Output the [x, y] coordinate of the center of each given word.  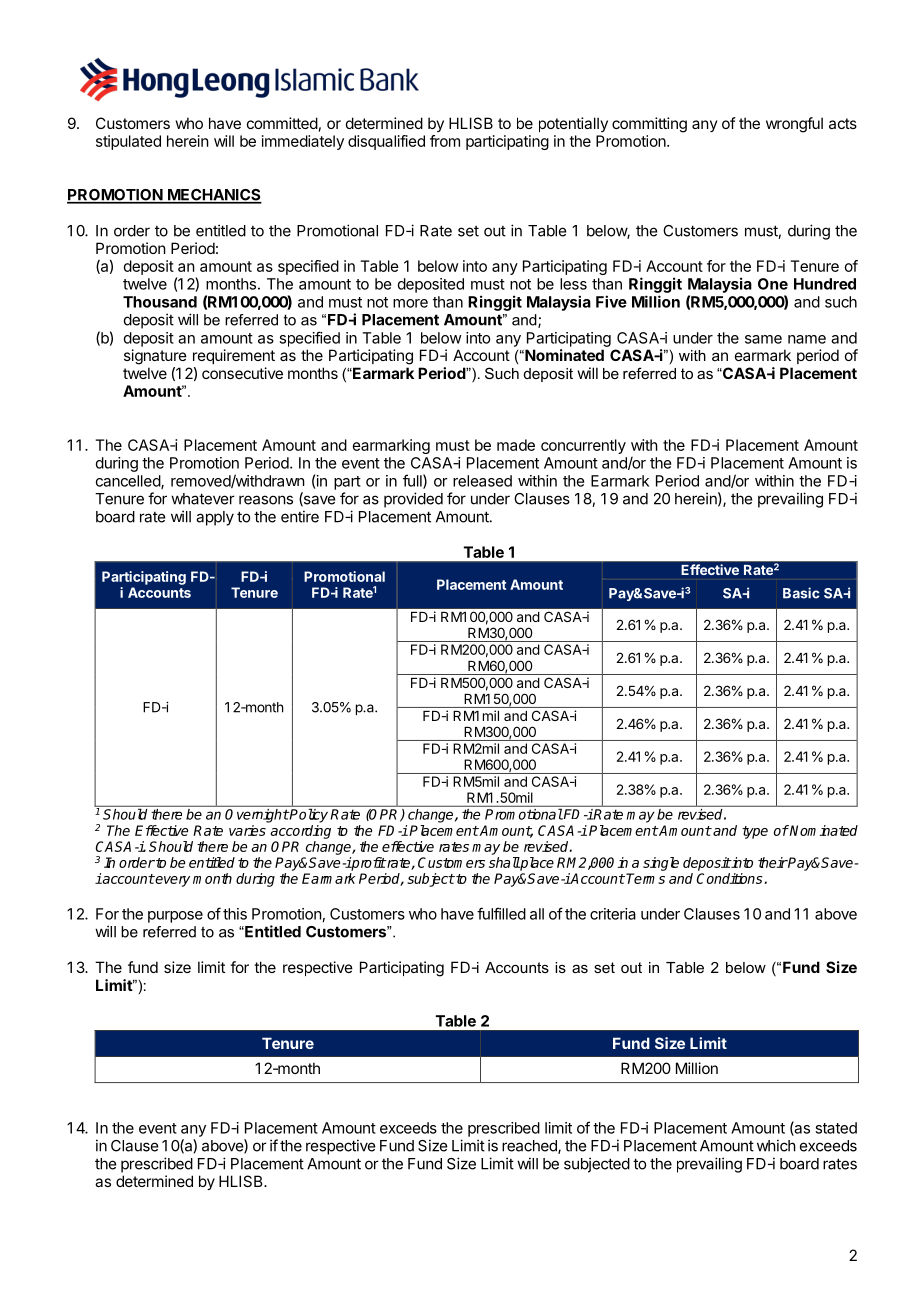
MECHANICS [214, 196]
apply [215, 518]
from [445, 141]
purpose [175, 917]
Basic [801, 593]
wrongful [794, 125]
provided [413, 500]
